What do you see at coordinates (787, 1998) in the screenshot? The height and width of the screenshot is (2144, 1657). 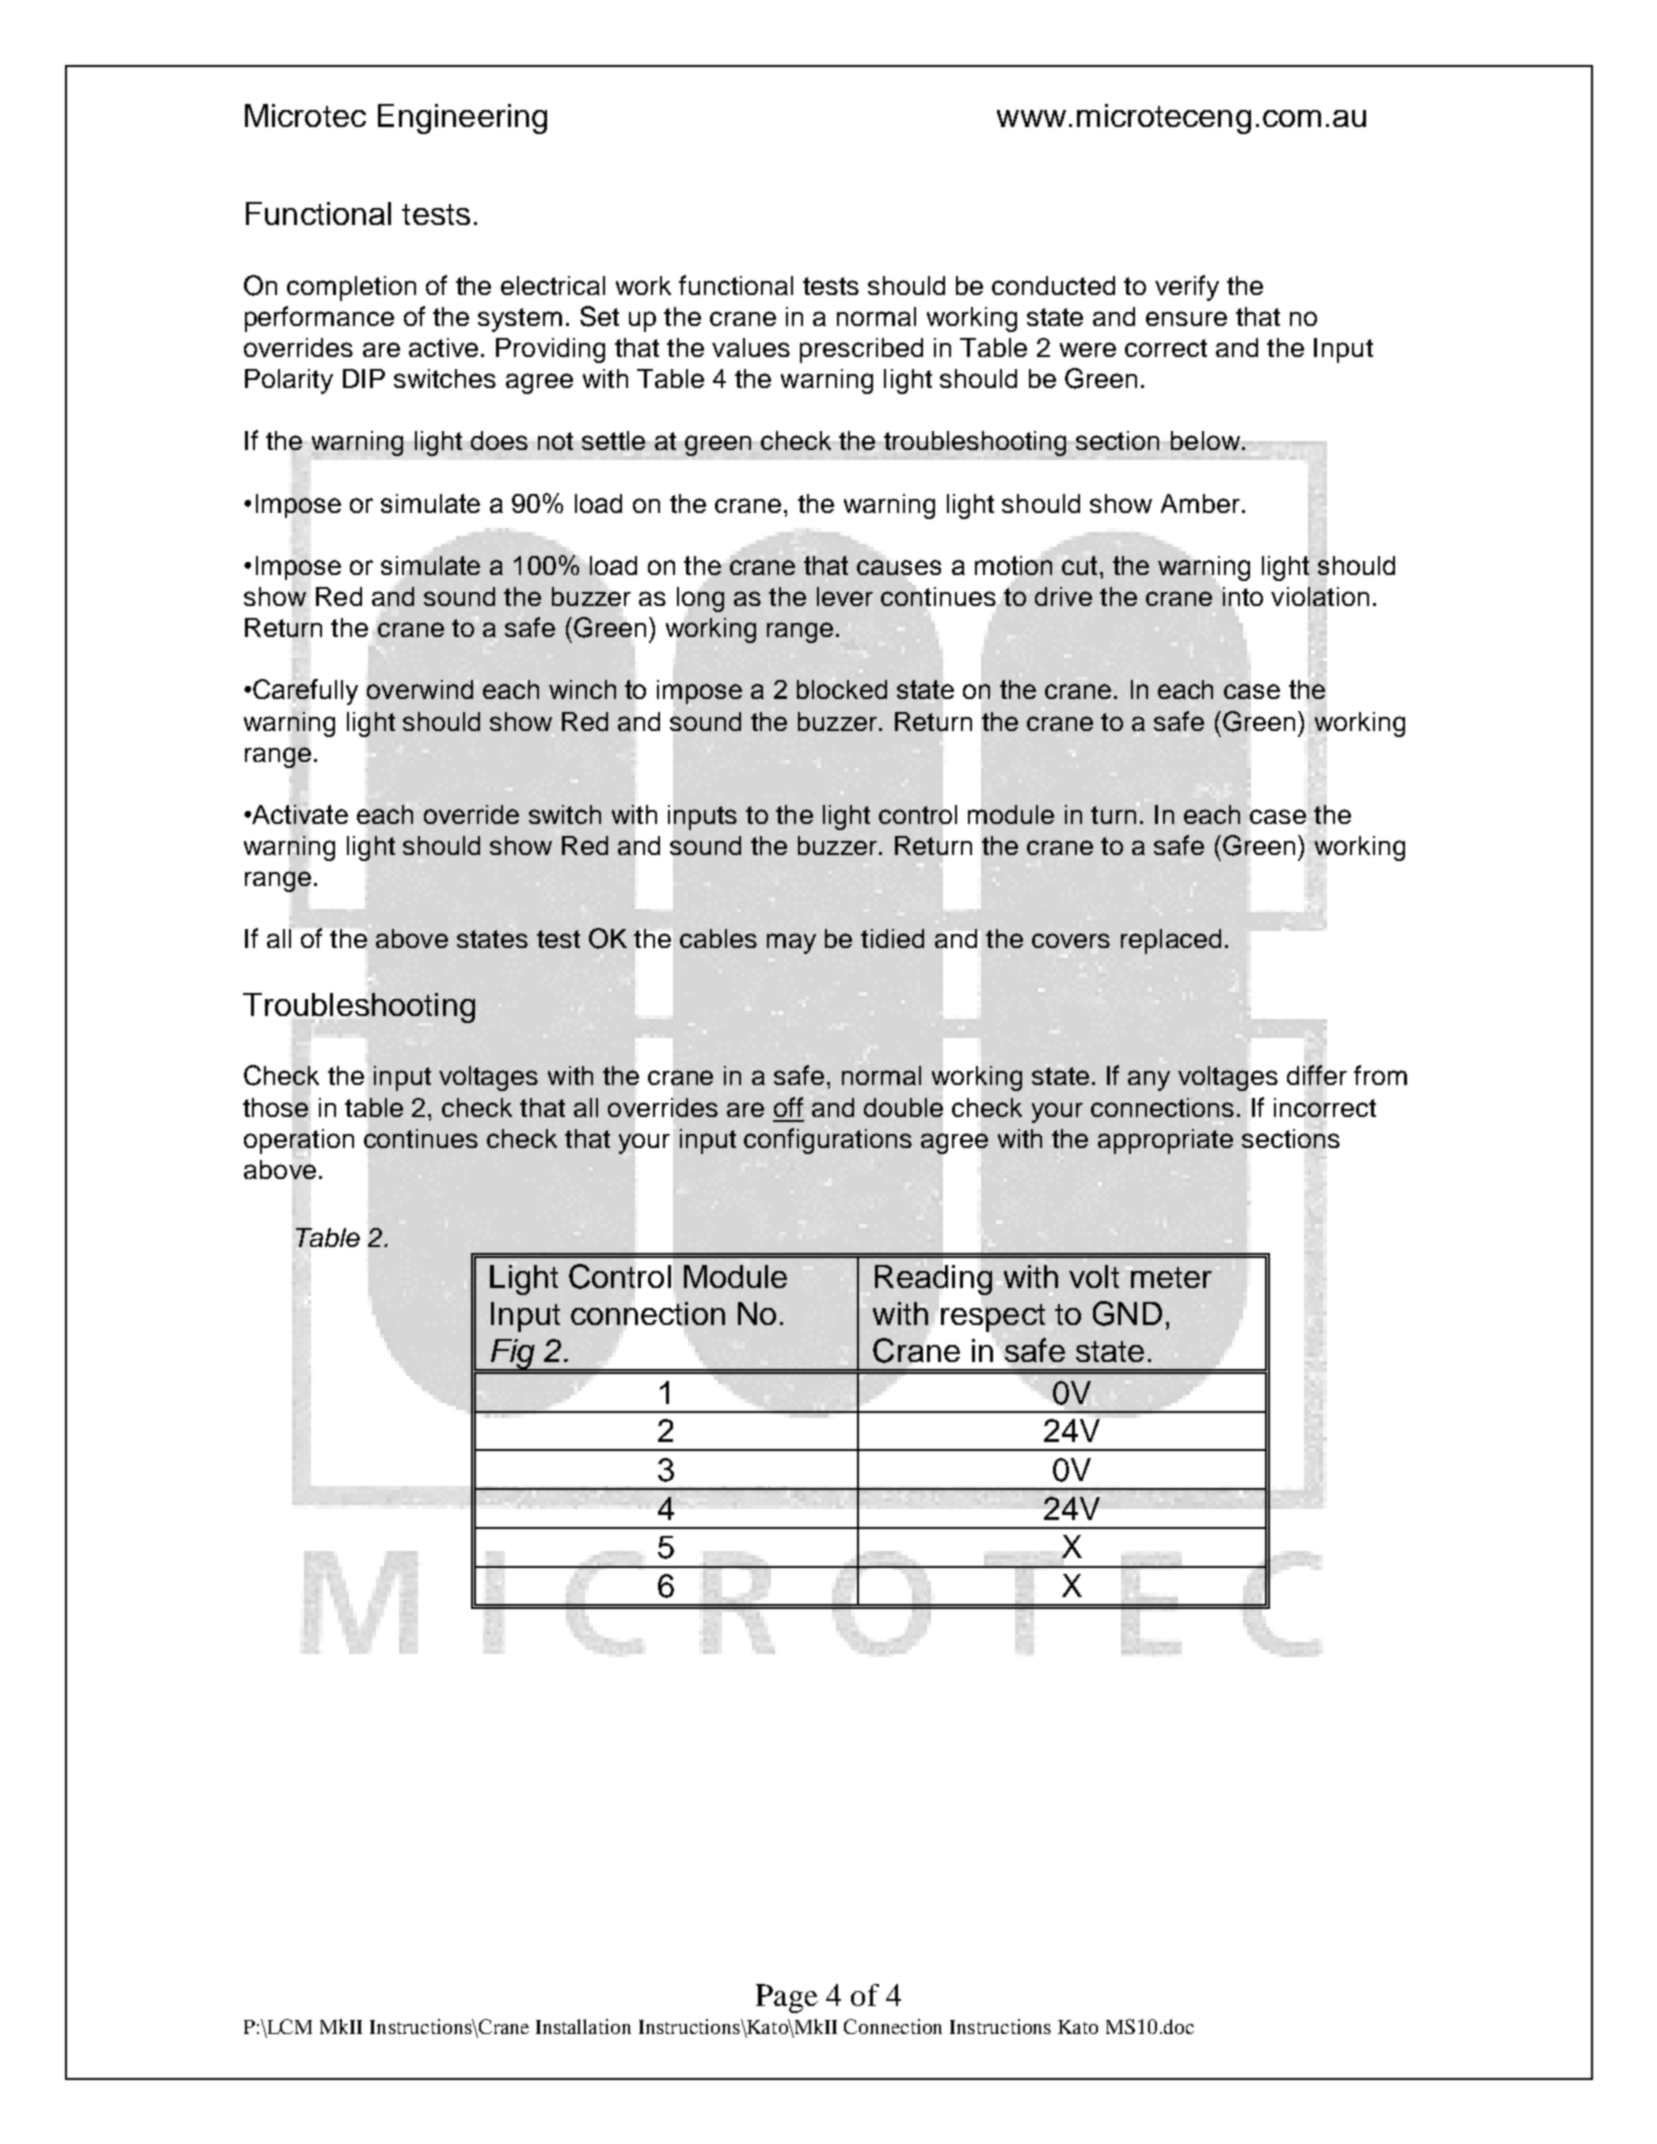 I see `Page` at bounding box center [787, 1998].
